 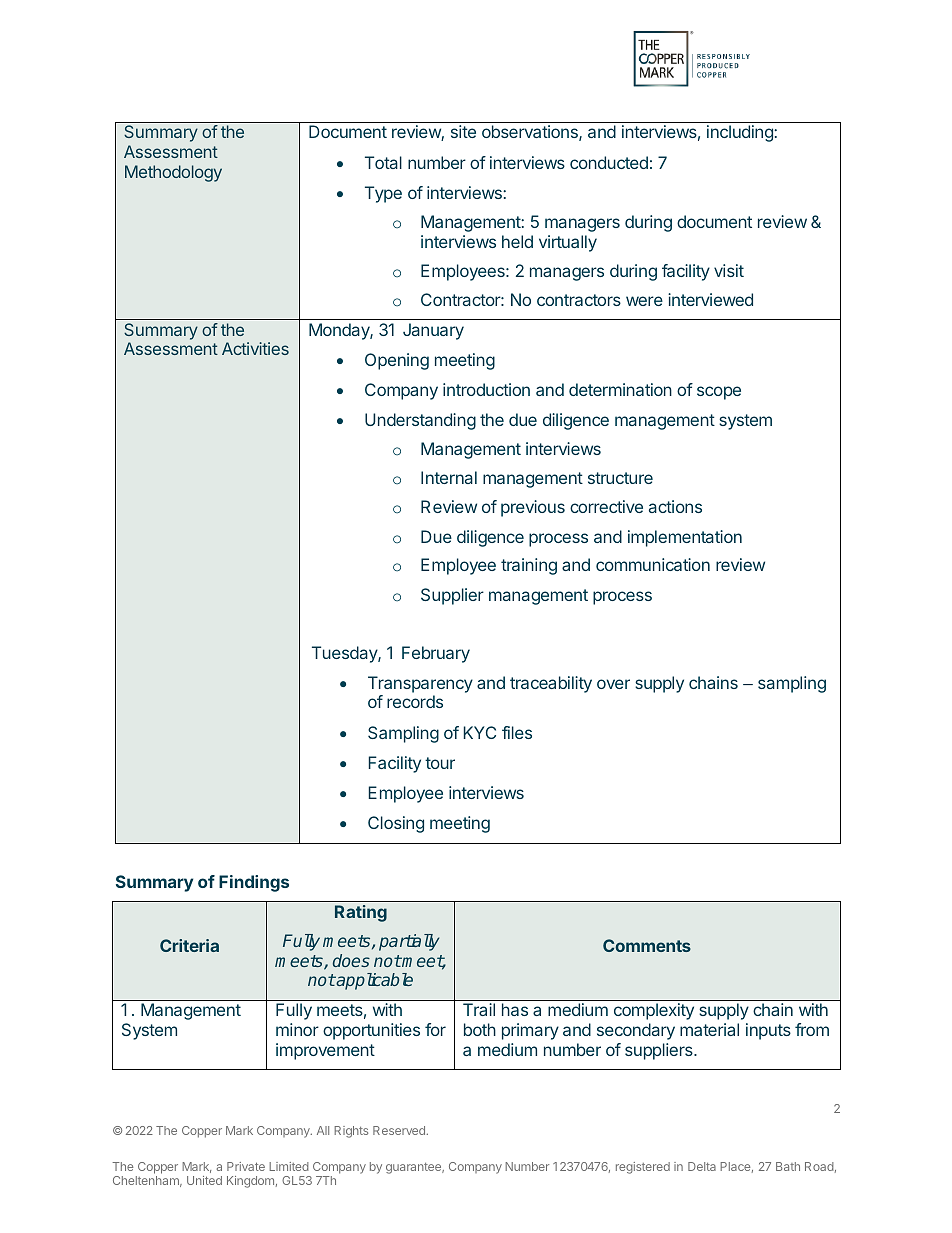 I want to click on Activities, so click(x=255, y=348).
